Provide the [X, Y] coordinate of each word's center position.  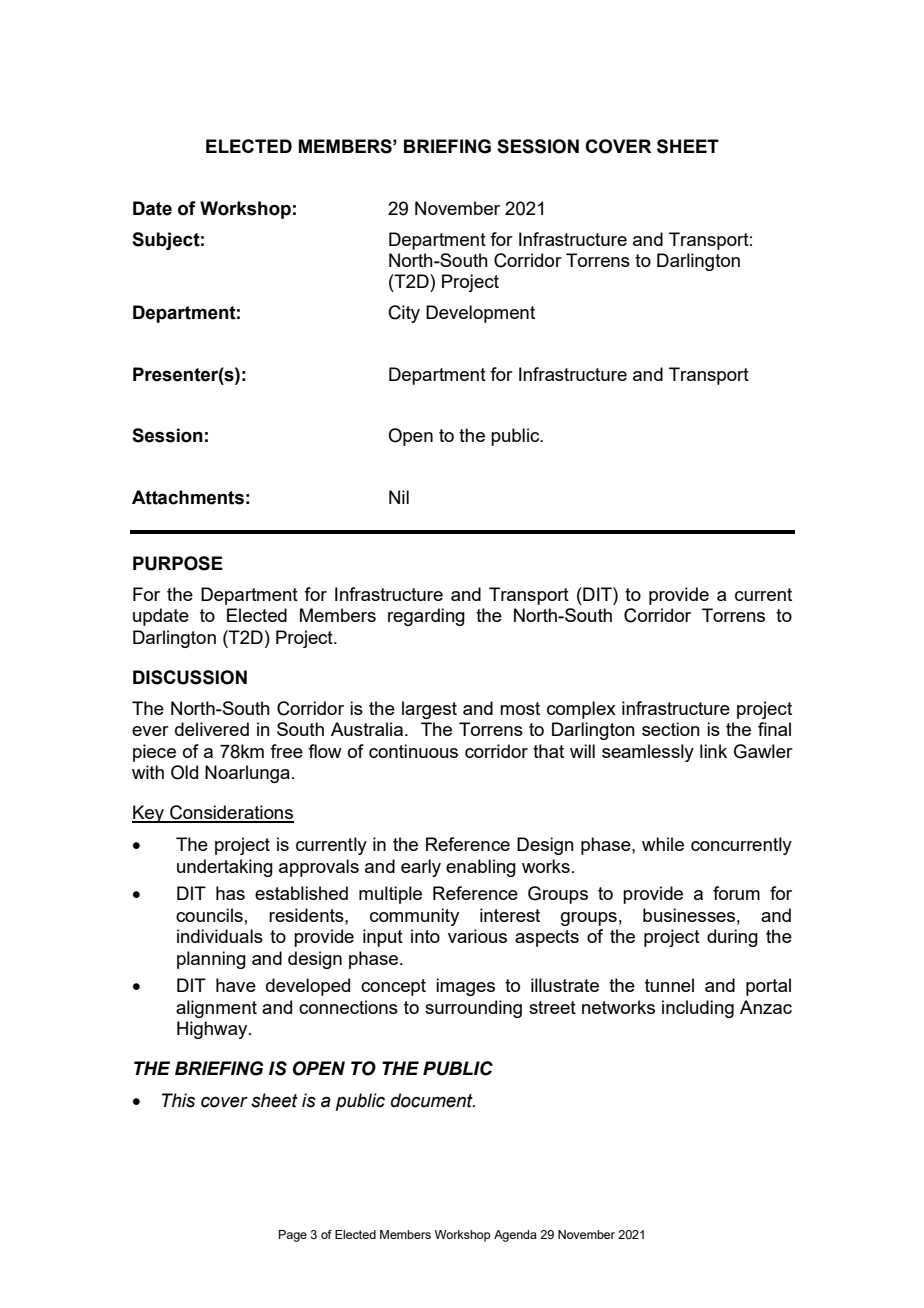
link [713, 751]
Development [480, 314]
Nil [399, 497]
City [404, 314]
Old [184, 772]
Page [293, 1236]
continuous [413, 751]
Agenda [515, 1236]
